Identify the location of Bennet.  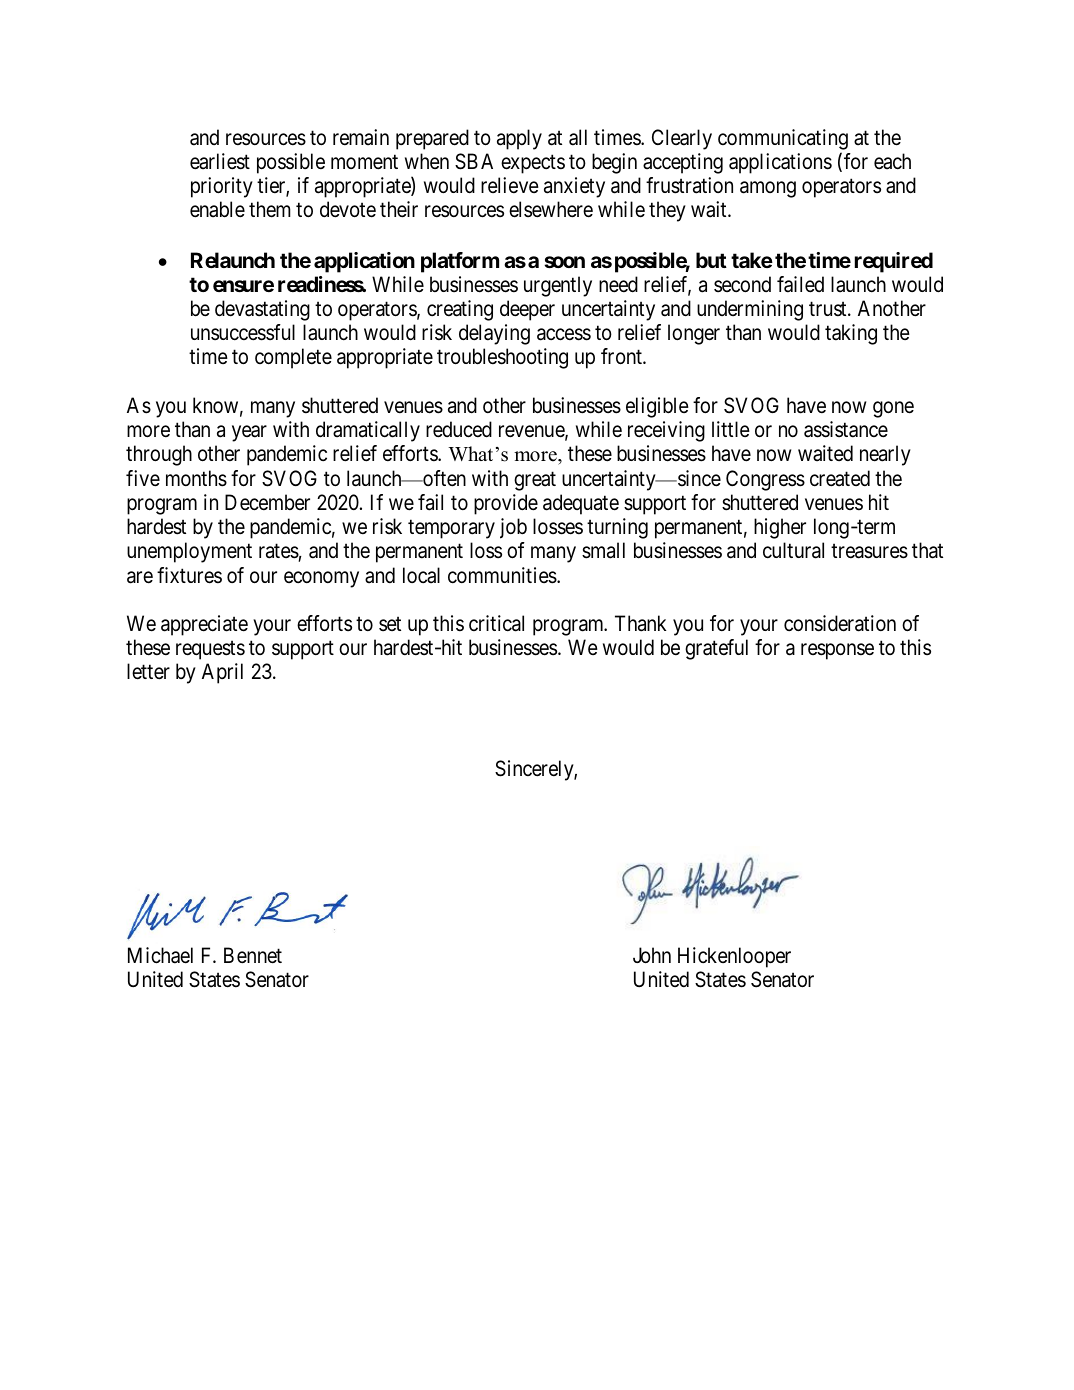
(253, 955).
